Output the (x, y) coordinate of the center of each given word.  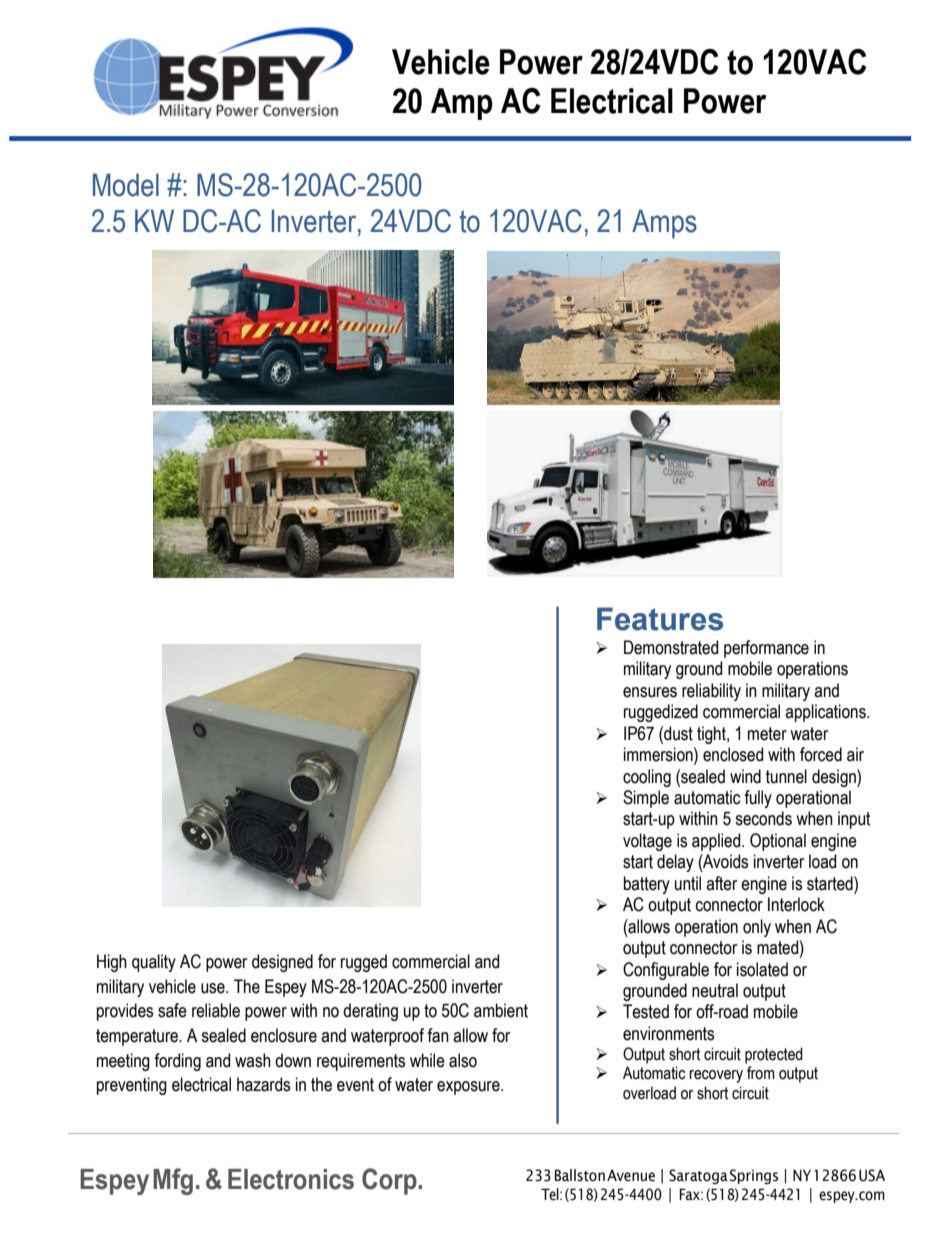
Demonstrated (671, 647)
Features (660, 619)
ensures (650, 692)
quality (154, 963)
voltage (647, 842)
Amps (664, 224)
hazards (263, 1084)
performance (766, 649)
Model (126, 185)
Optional (778, 842)
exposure (469, 1088)
